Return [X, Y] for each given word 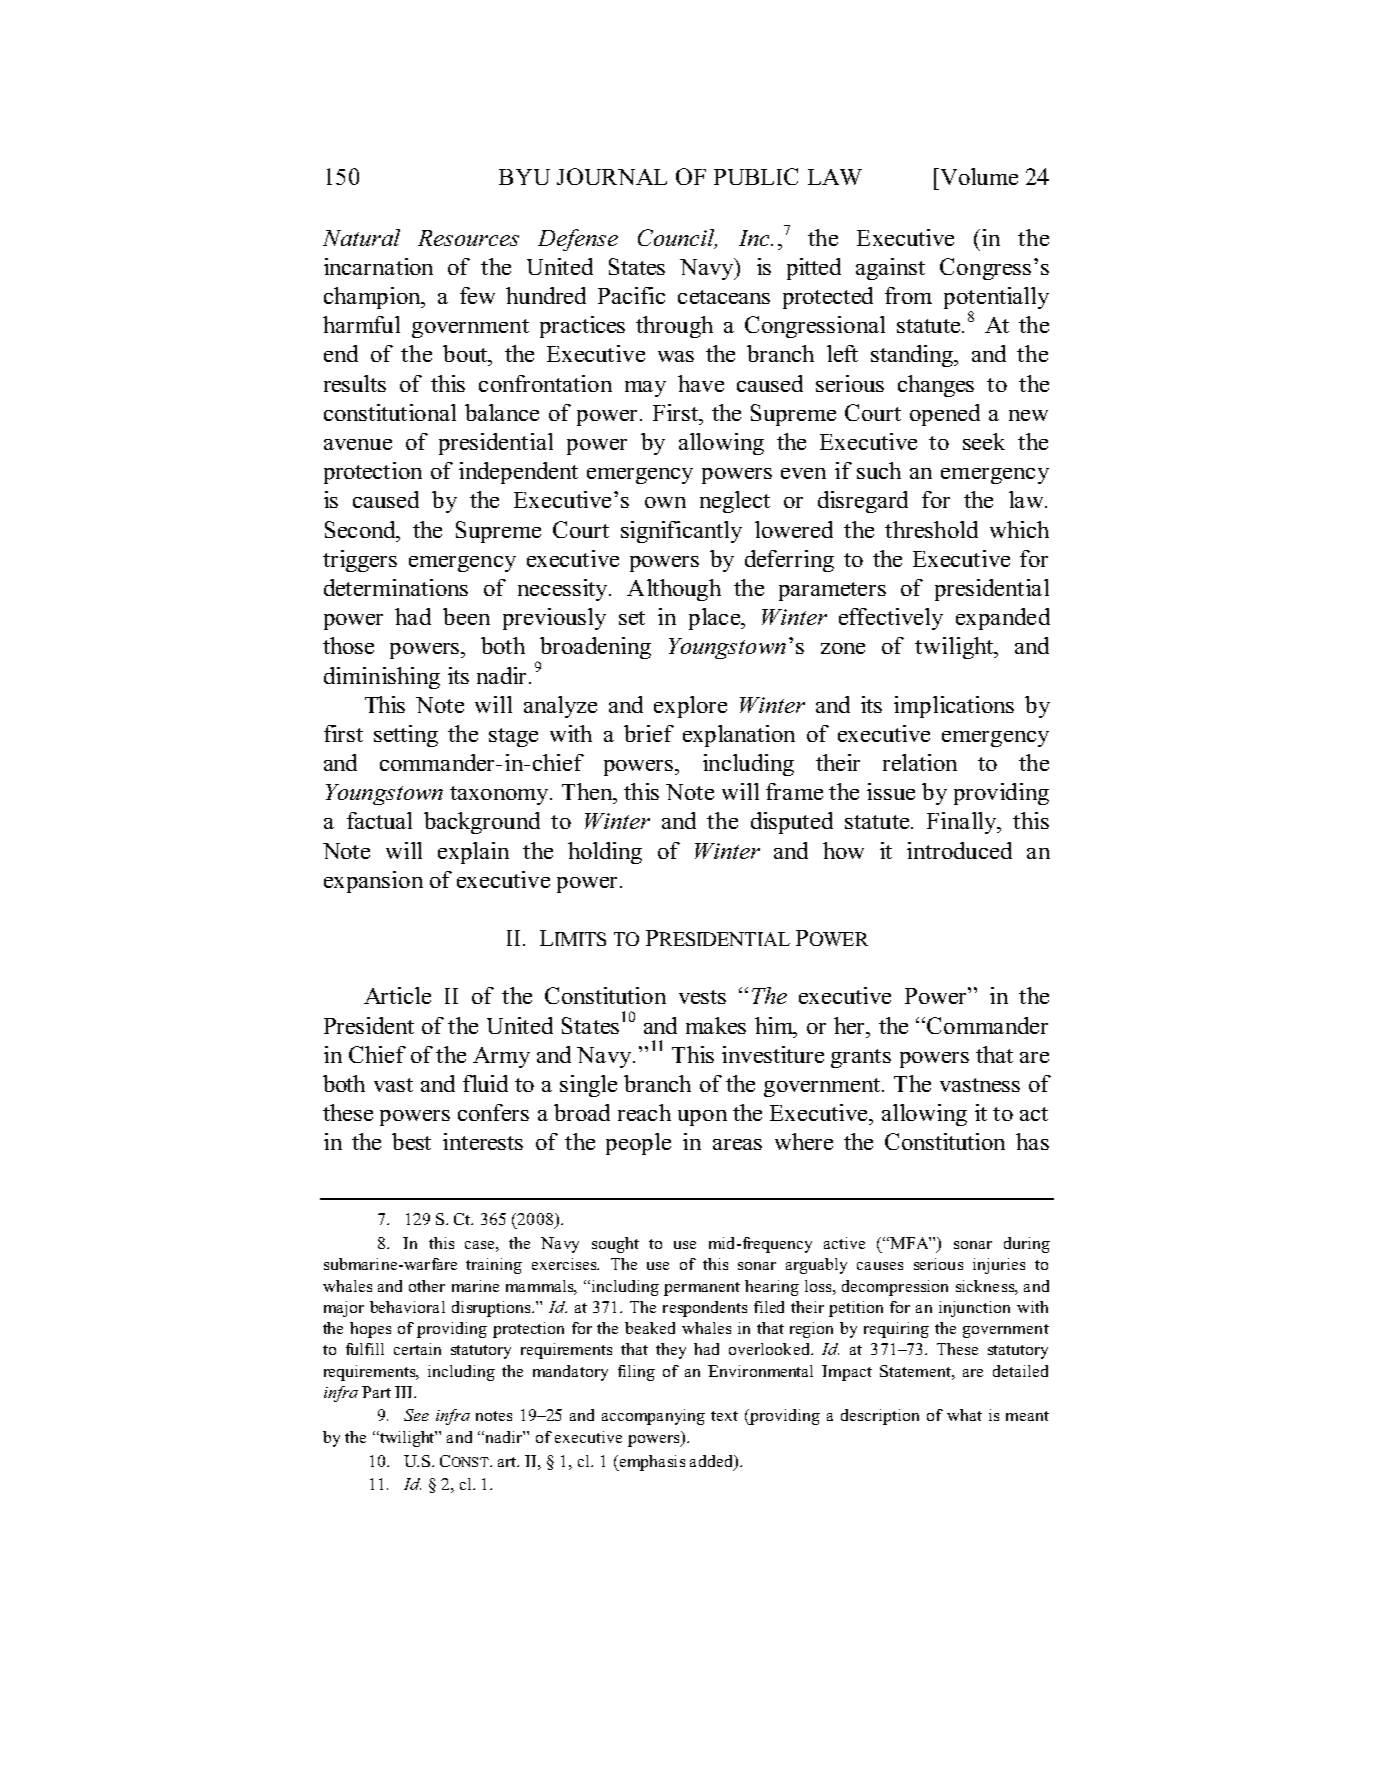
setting [406, 736]
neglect [735, 502]
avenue [358, 444]
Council [677, 239]
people [638, 1144]
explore [690, 707]
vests [702, 997]
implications [954, 707]
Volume [978, 176]
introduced [959, 850]
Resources [468, 238]
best [411, 1141]
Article [397, 995]
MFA [910, 1243]
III [405, 1392]
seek [984, 441]
